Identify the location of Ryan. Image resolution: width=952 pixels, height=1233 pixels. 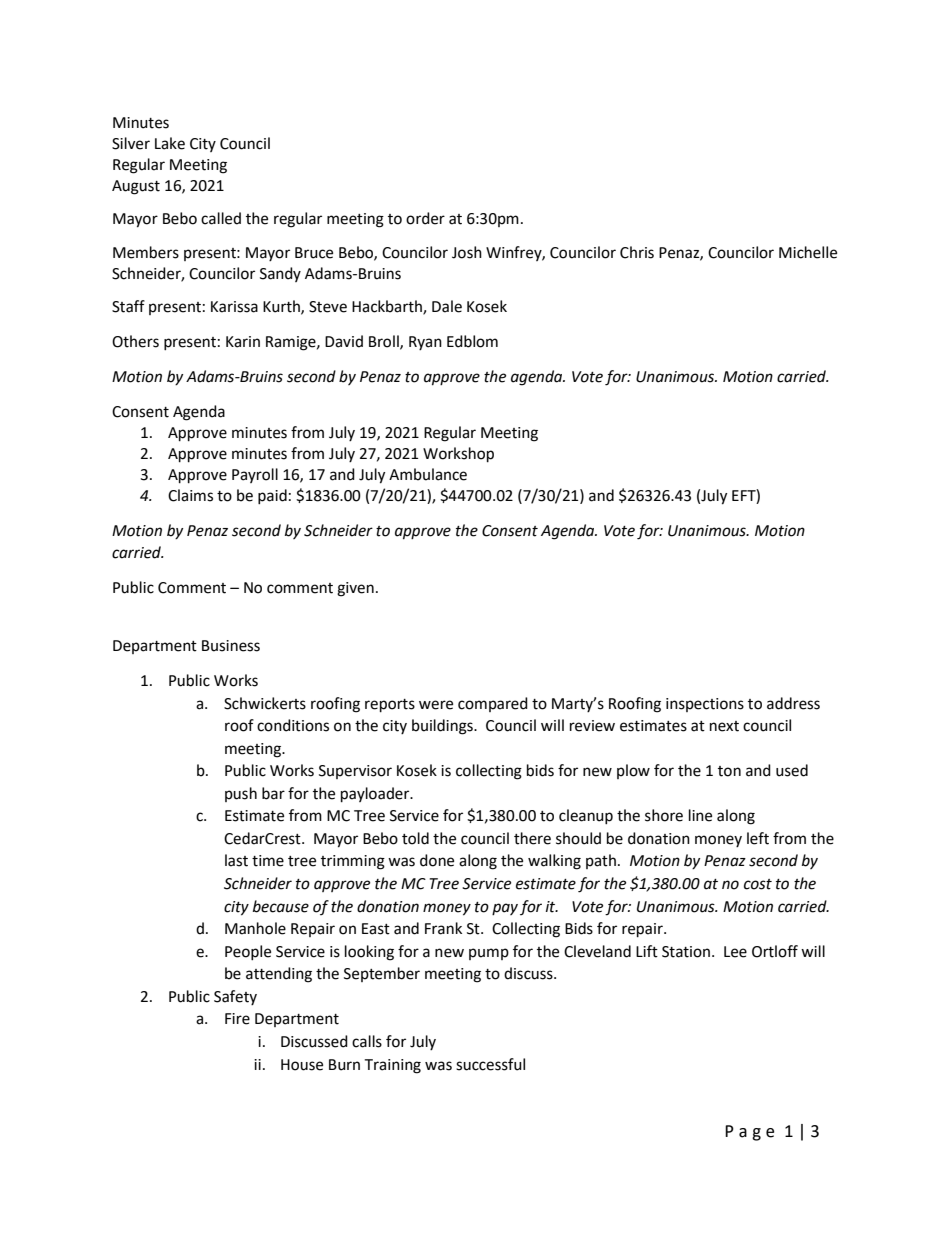
(425, 343).
